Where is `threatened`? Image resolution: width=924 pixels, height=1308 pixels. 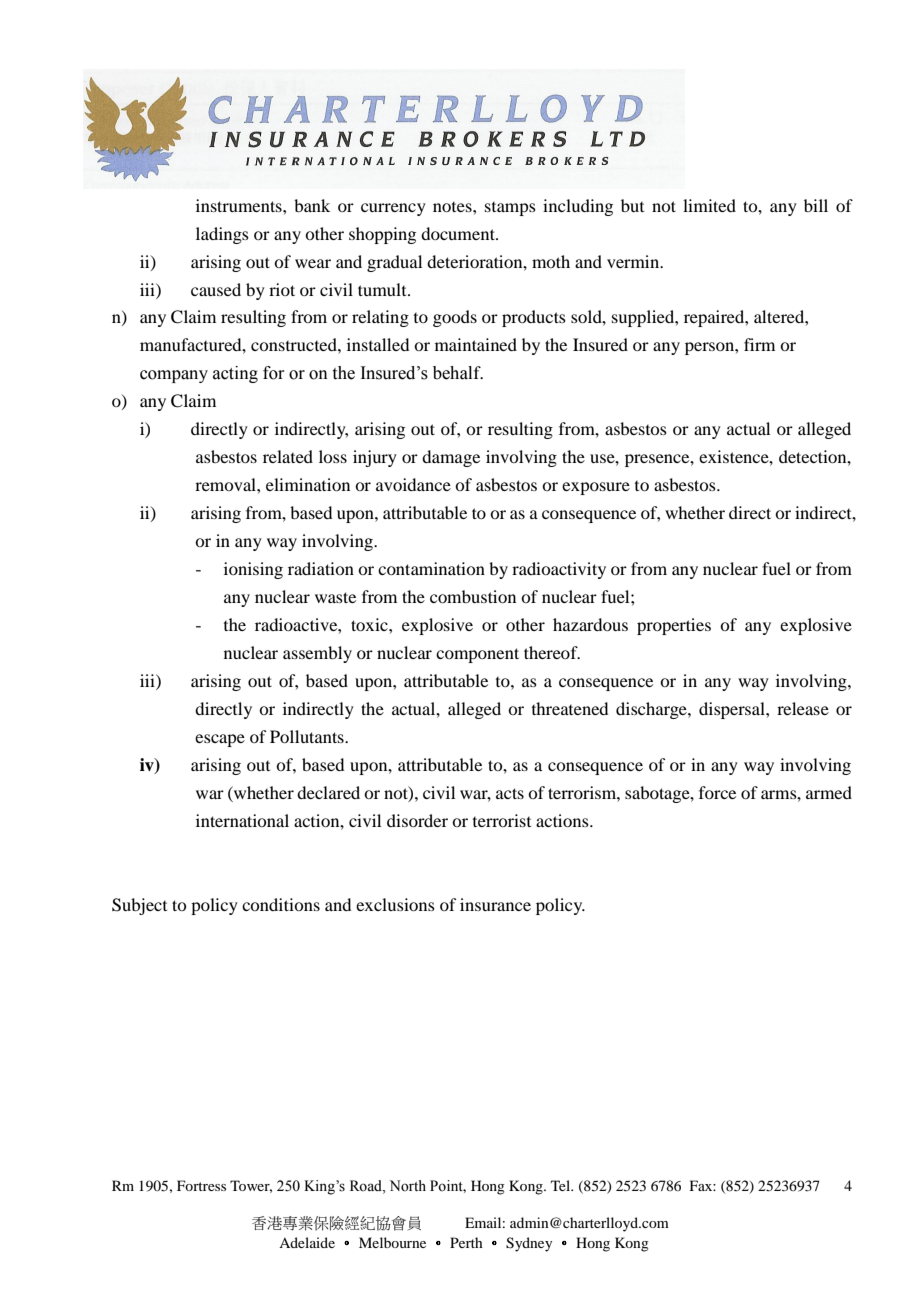 threatened is located at coordinates (570, 708).
